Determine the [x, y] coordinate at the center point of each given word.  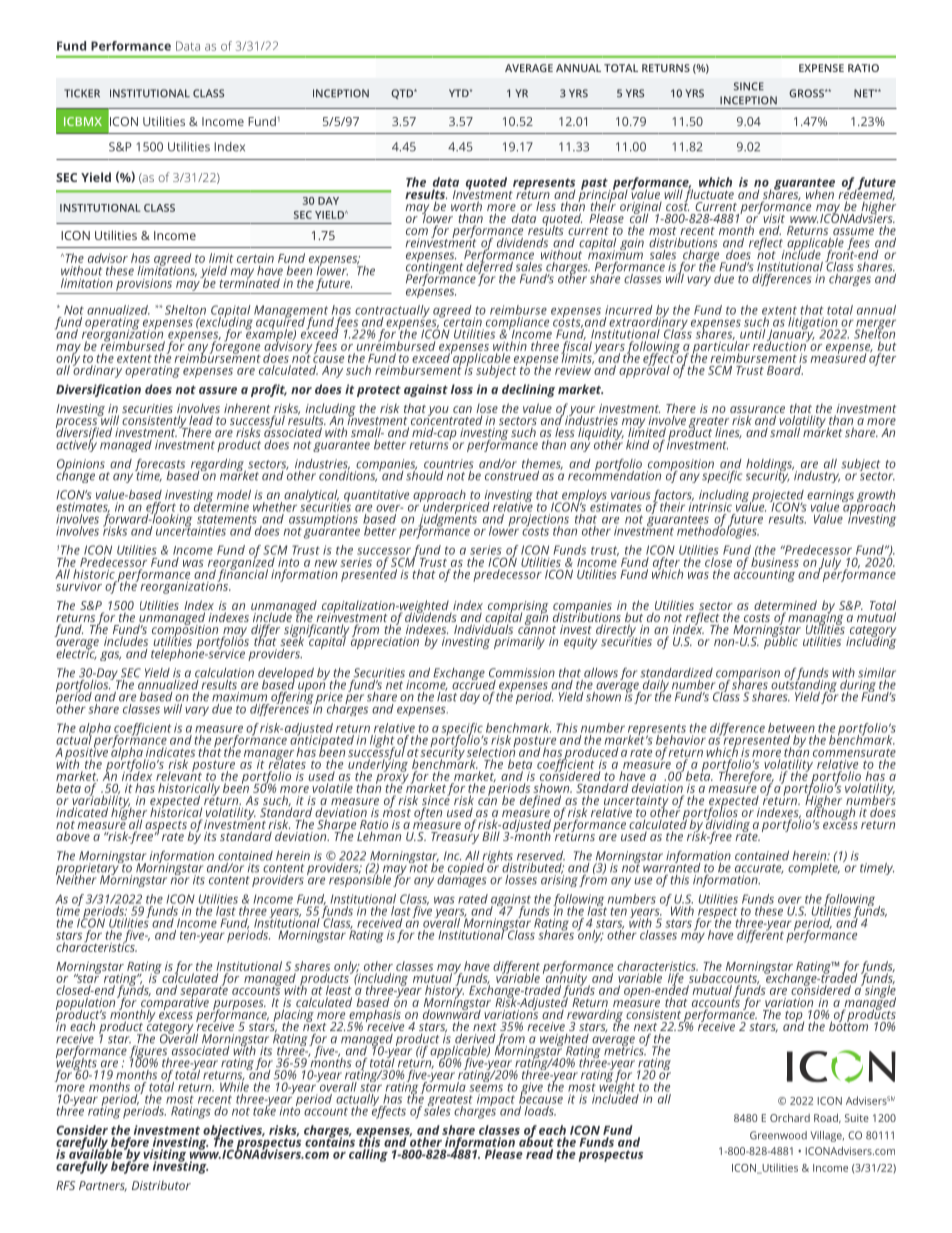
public [781, 641]
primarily [519, 642]
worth [466, 207]
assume [853, 231]
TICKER [82, 93]
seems [486, 1088]
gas [110, 656]
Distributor [161, 1185]
